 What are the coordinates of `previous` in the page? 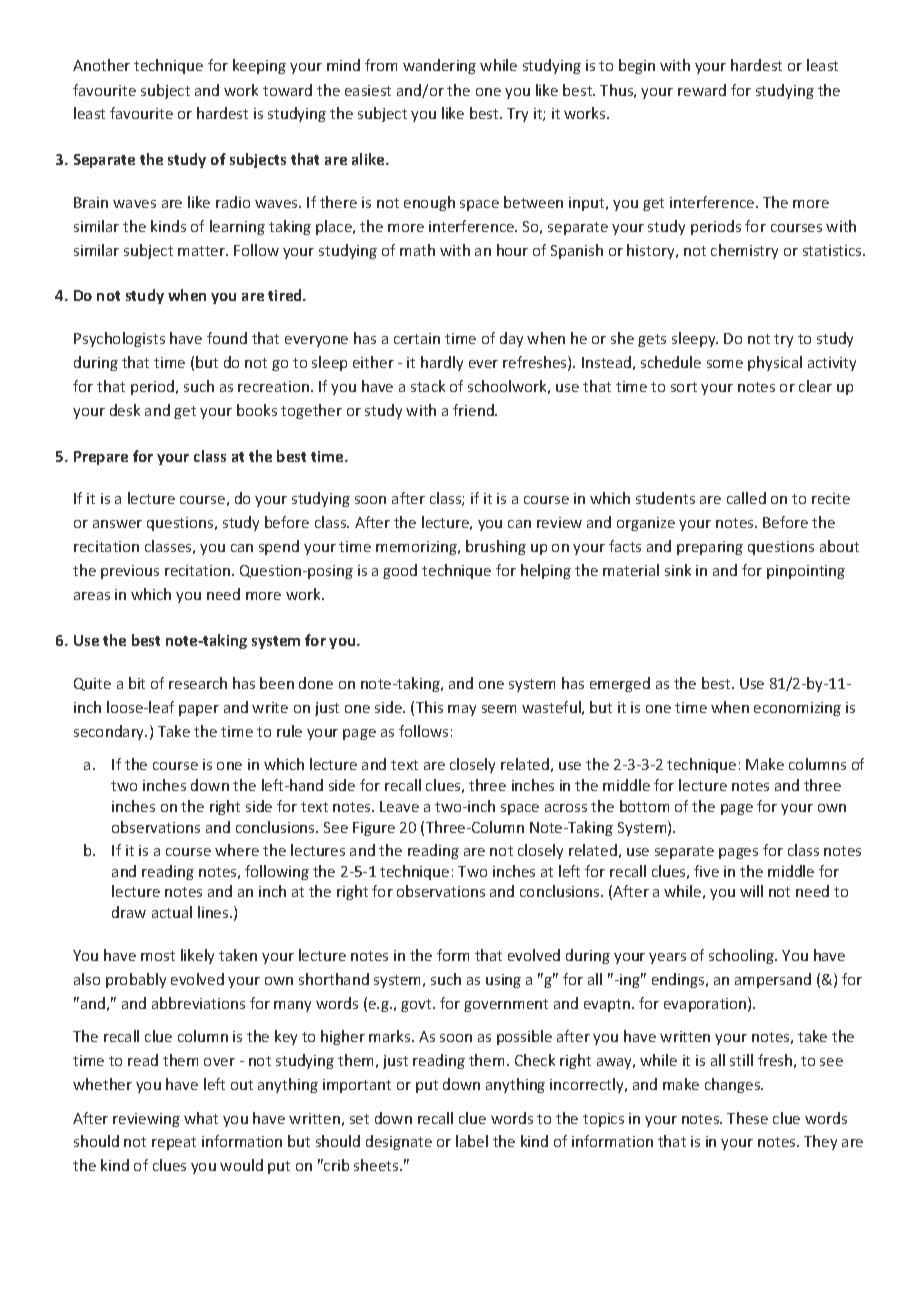 It's located at (130, 572).
